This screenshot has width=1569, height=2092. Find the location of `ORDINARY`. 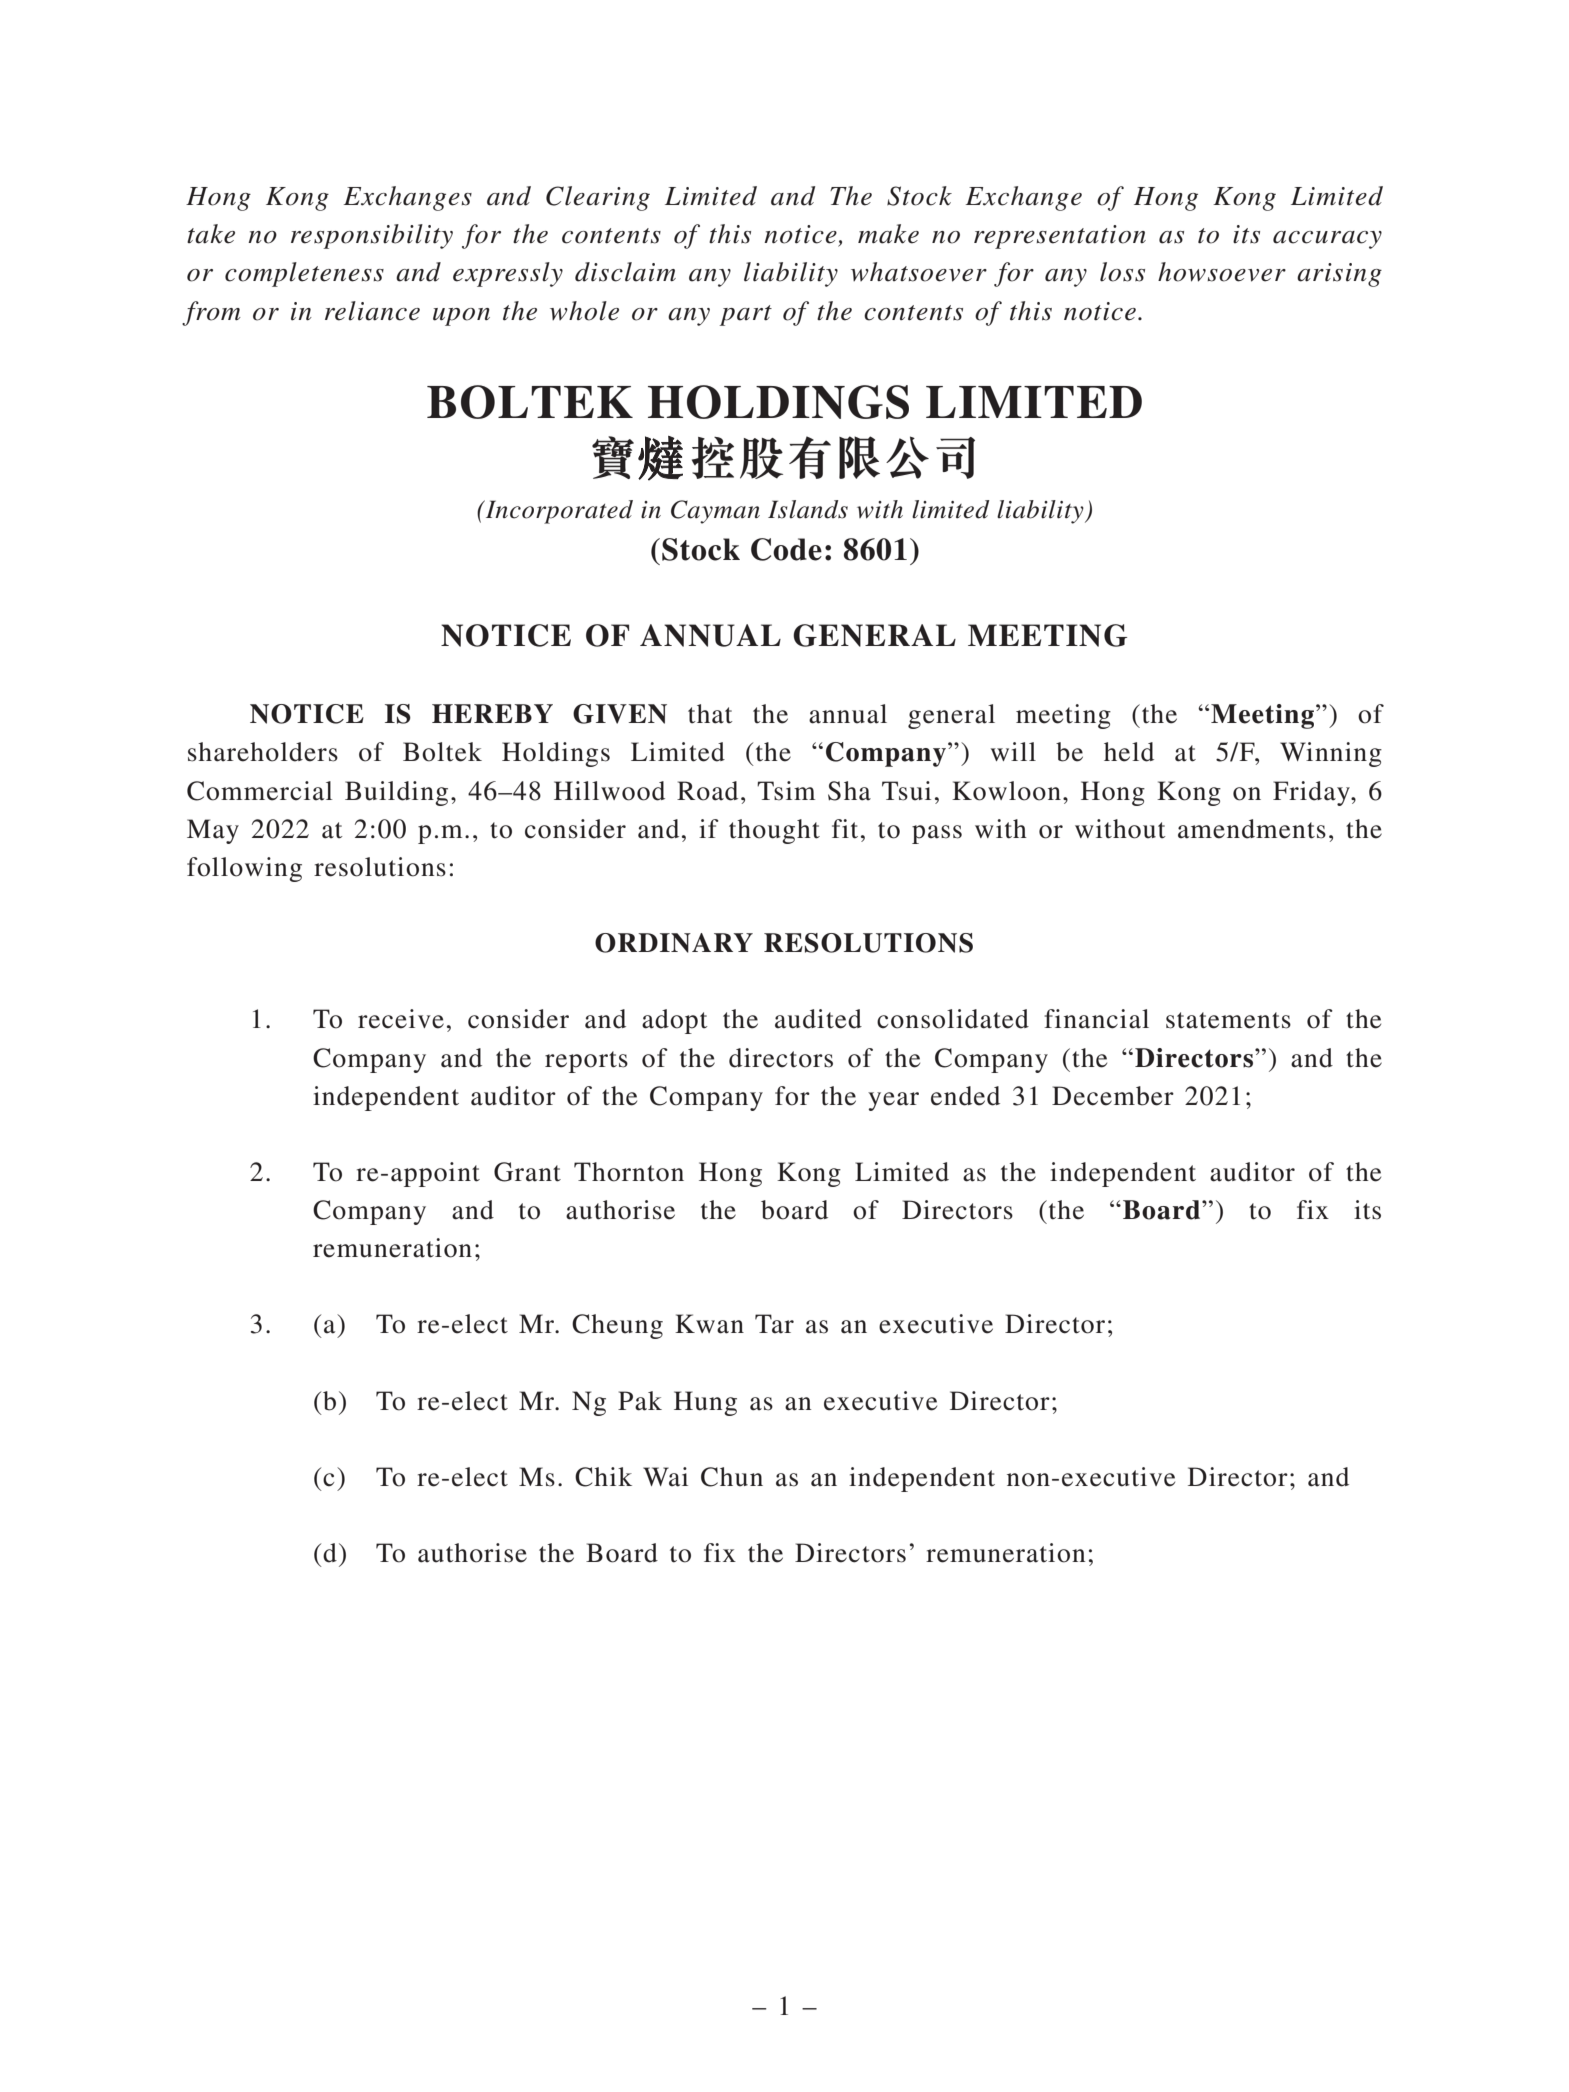

ORDINARY is located at coordinates (674, 943).
